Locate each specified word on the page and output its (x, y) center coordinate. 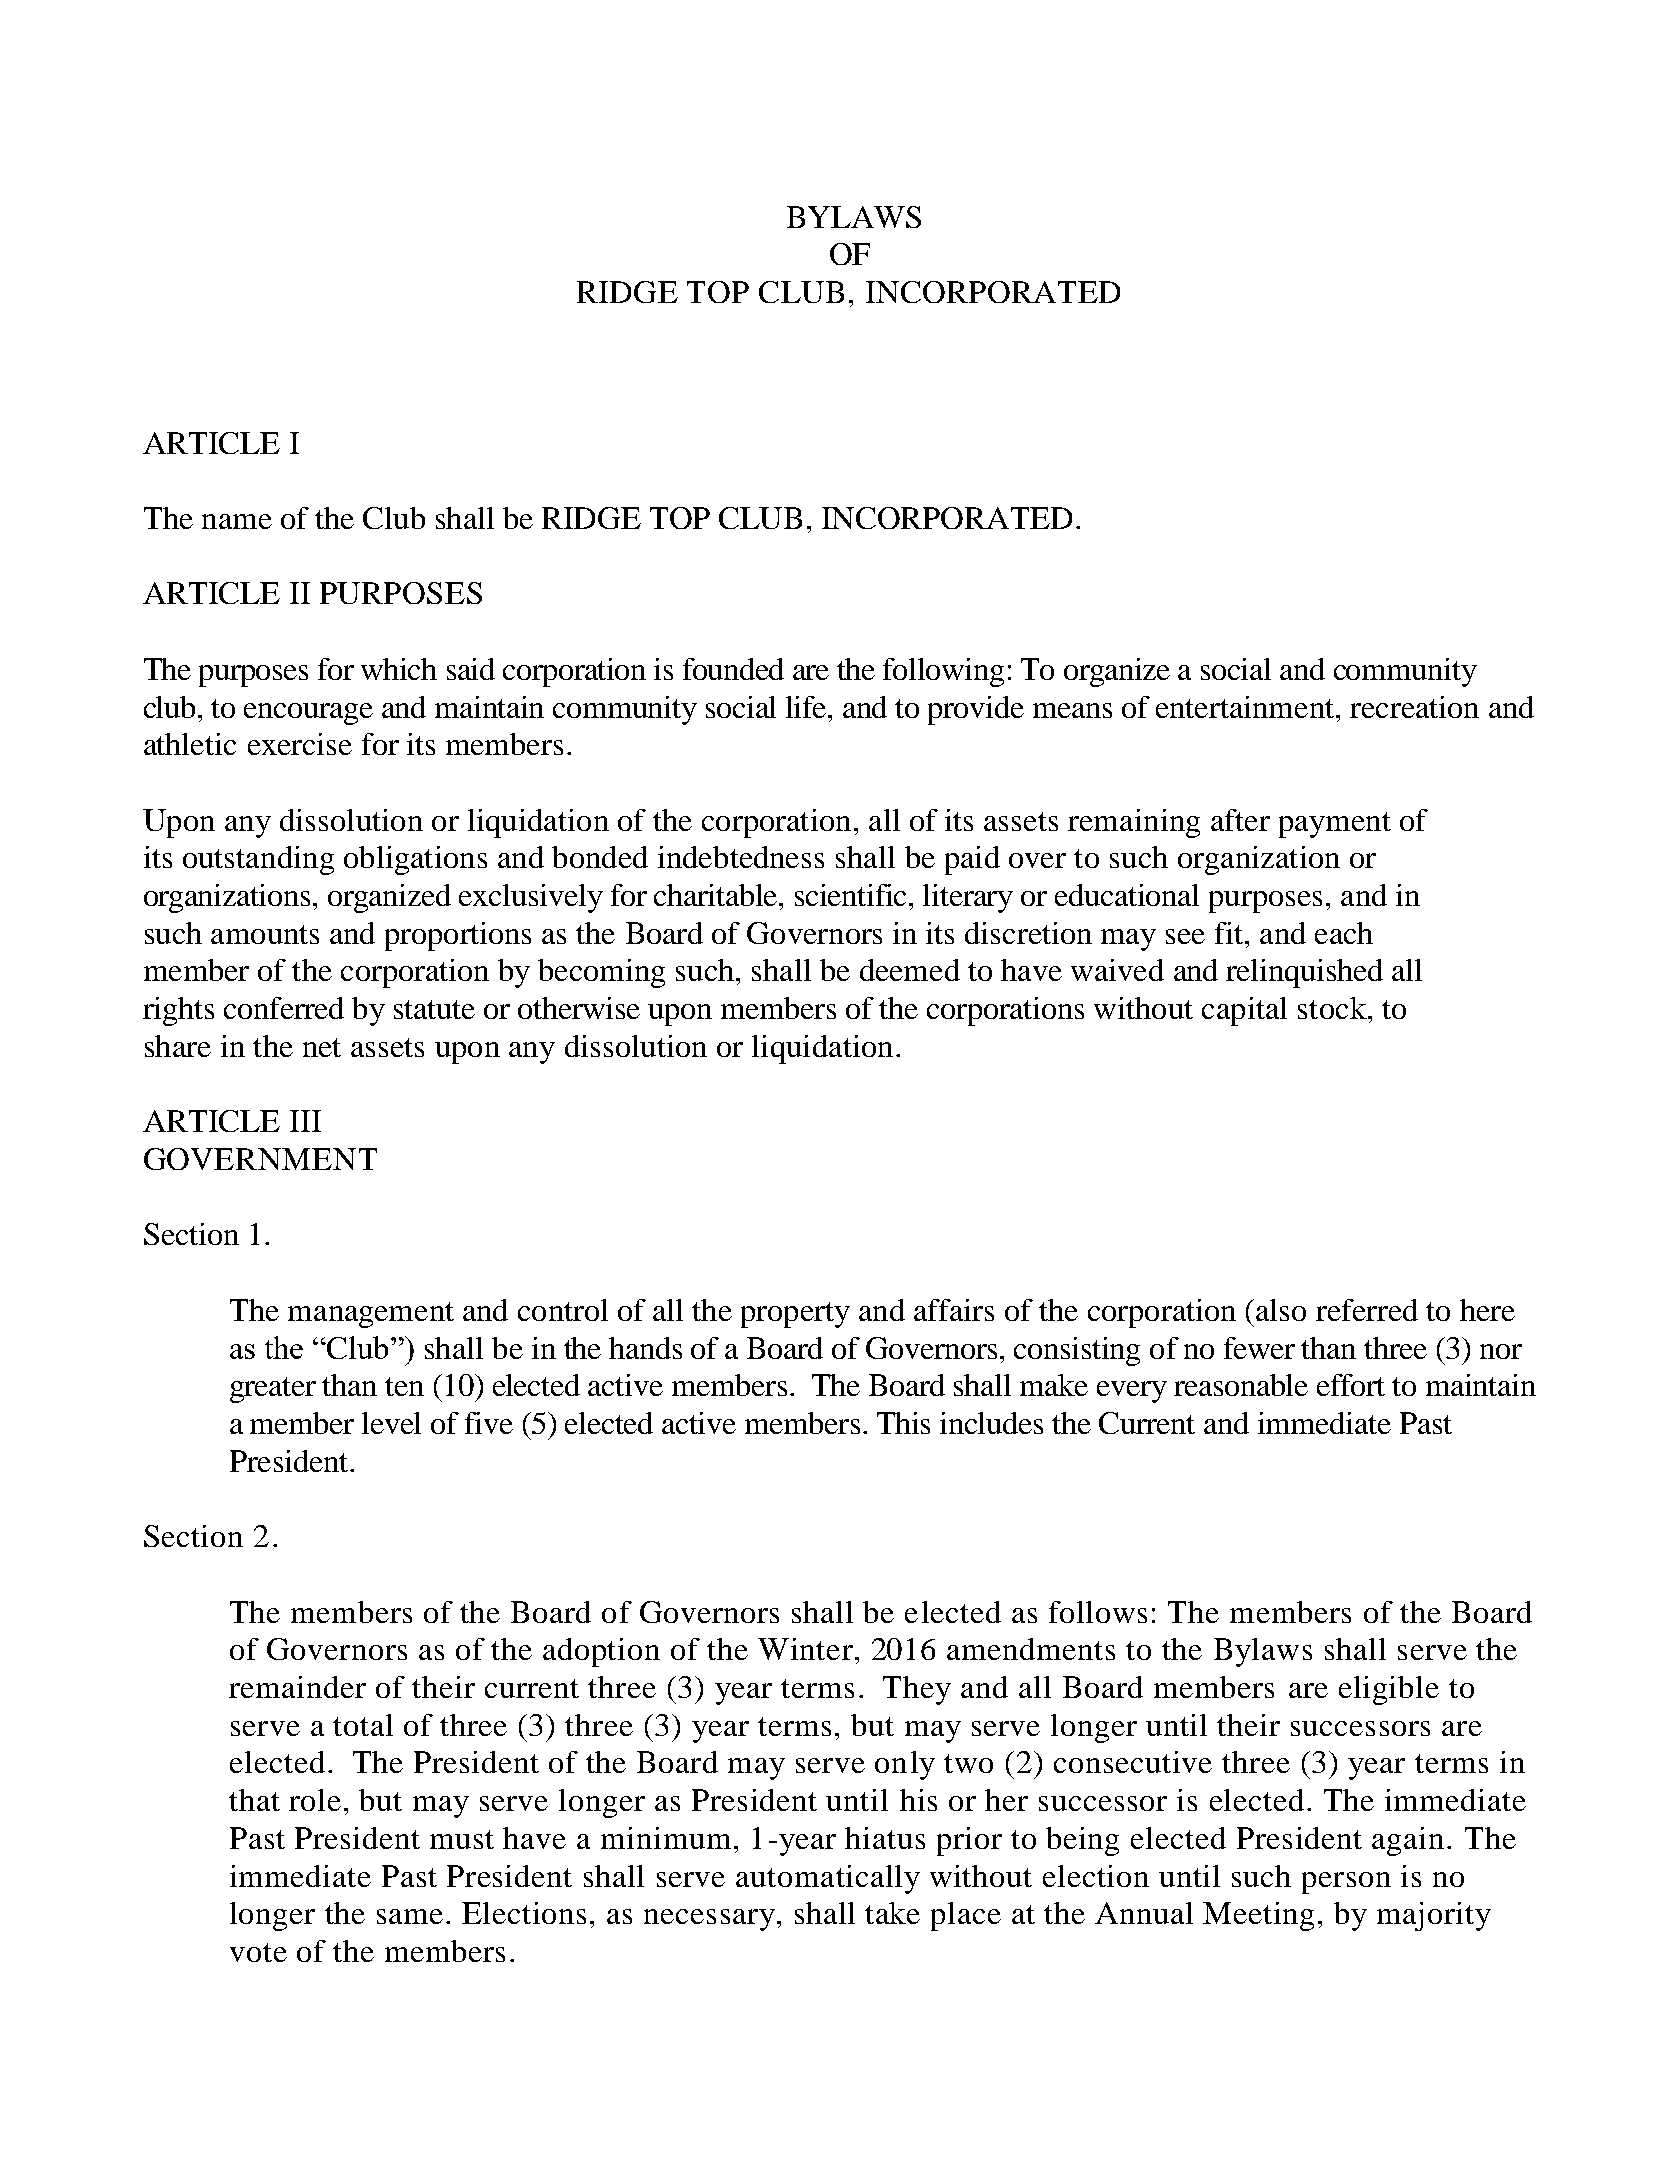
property (795, 1315)
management (371, 1315)
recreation (1414, 707)
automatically (828, 1879)
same (410, 1916)
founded (733, 669)
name (237, 521)
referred (1367, 1310)
